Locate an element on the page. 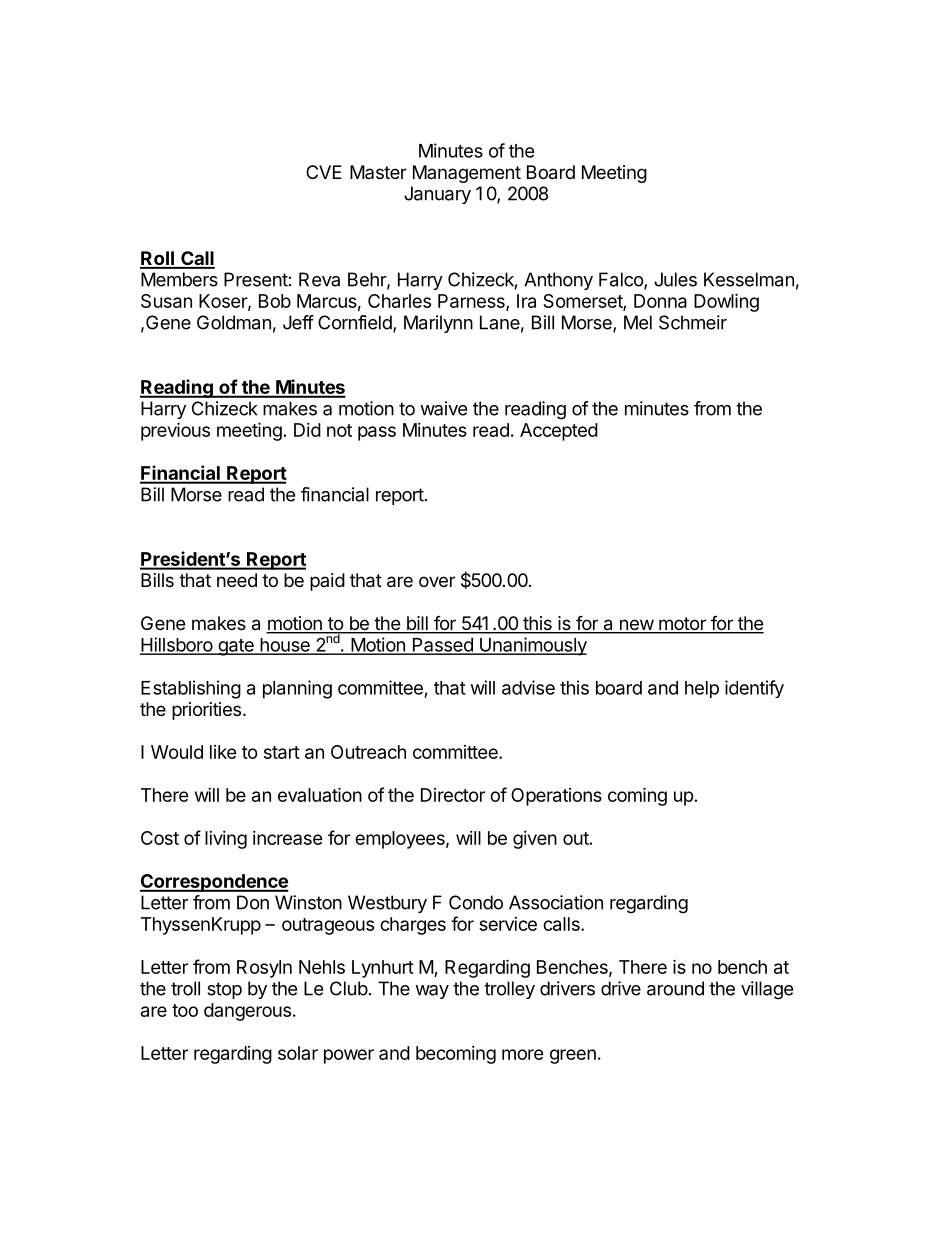  waive is located at coordinates (443, 408).
